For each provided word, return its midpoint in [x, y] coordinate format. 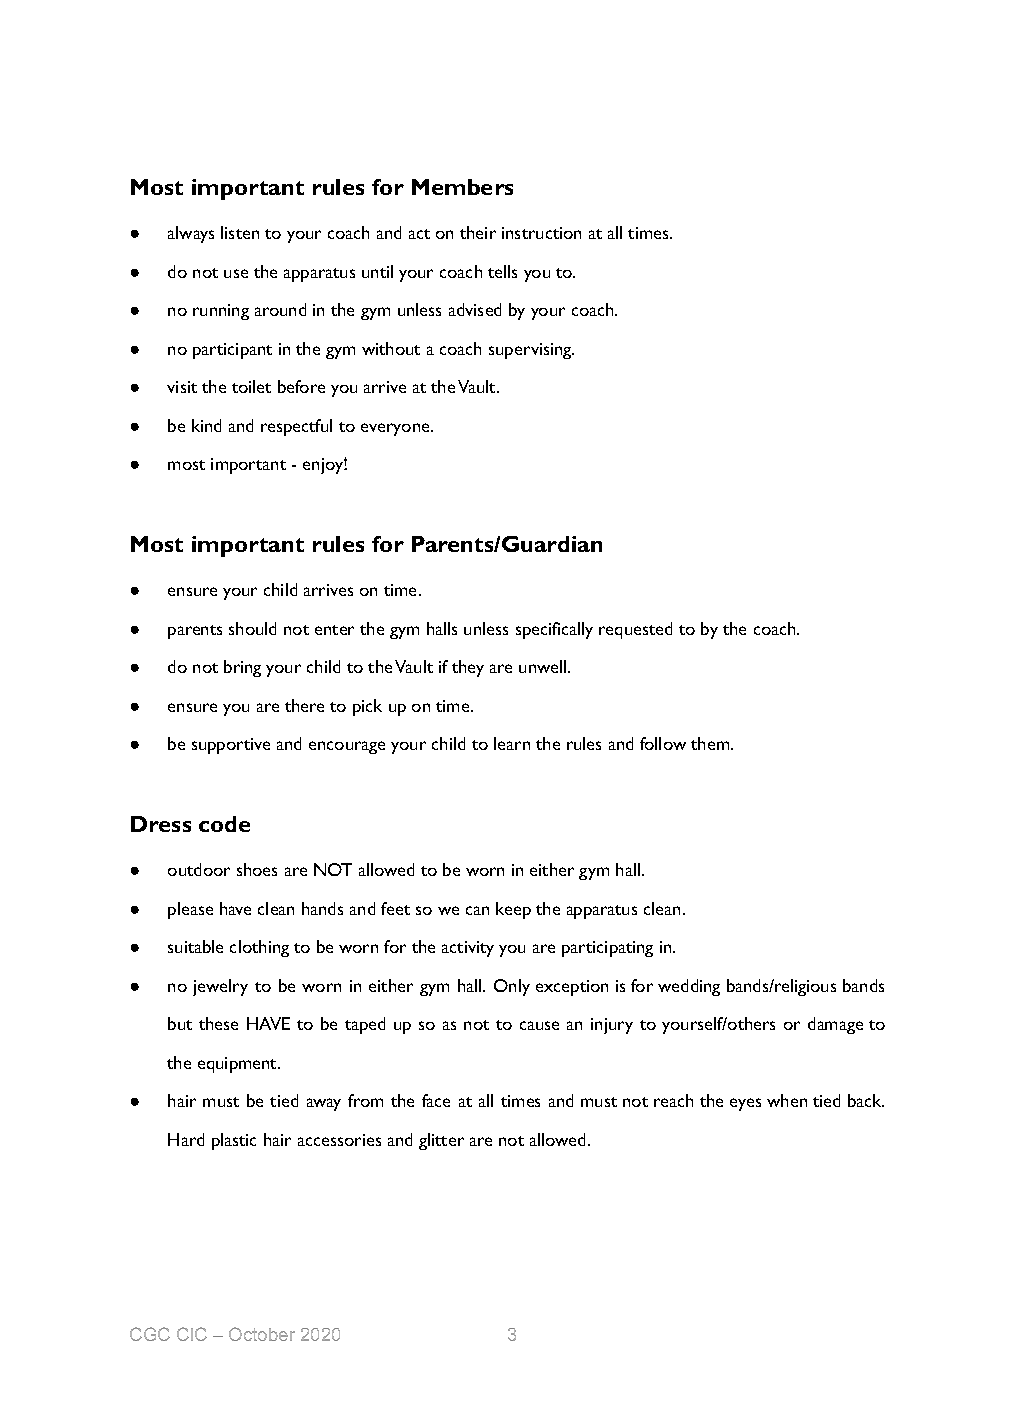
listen [240, 232]
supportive [231, 746]
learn [512, 743]
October [262, 1334]
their [478, 232]
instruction [541, 233]
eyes [745, 1104]
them [711, 743]
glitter [441, 1141]
